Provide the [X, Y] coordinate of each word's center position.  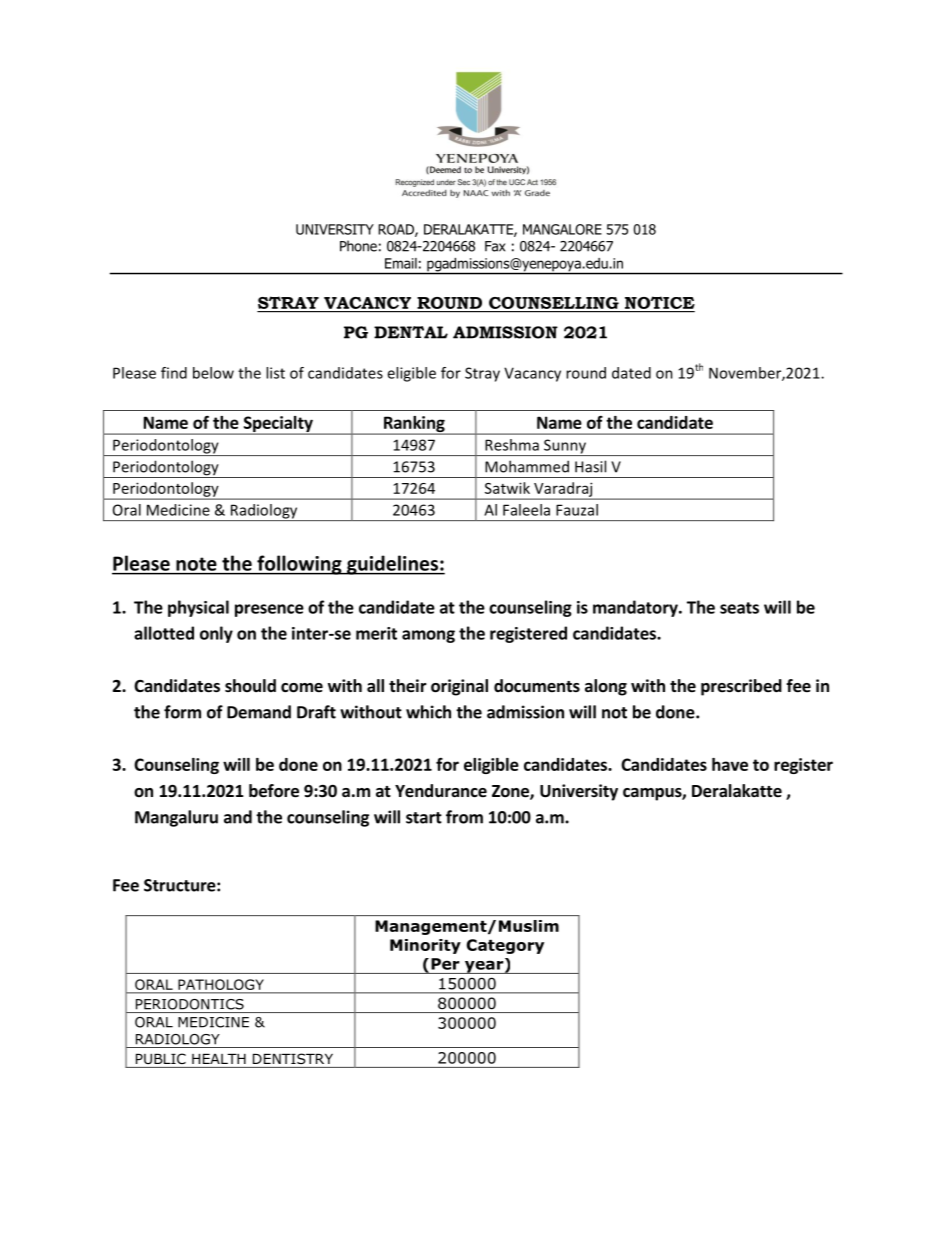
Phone [358, 246]
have [730, 764]
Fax [495, 246]
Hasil [590, 466]
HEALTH [219, 1059]
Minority [425, 946]
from [464, 817]
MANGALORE [562, 229]
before [274, 791]
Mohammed [527, 466]
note [196, 564]
